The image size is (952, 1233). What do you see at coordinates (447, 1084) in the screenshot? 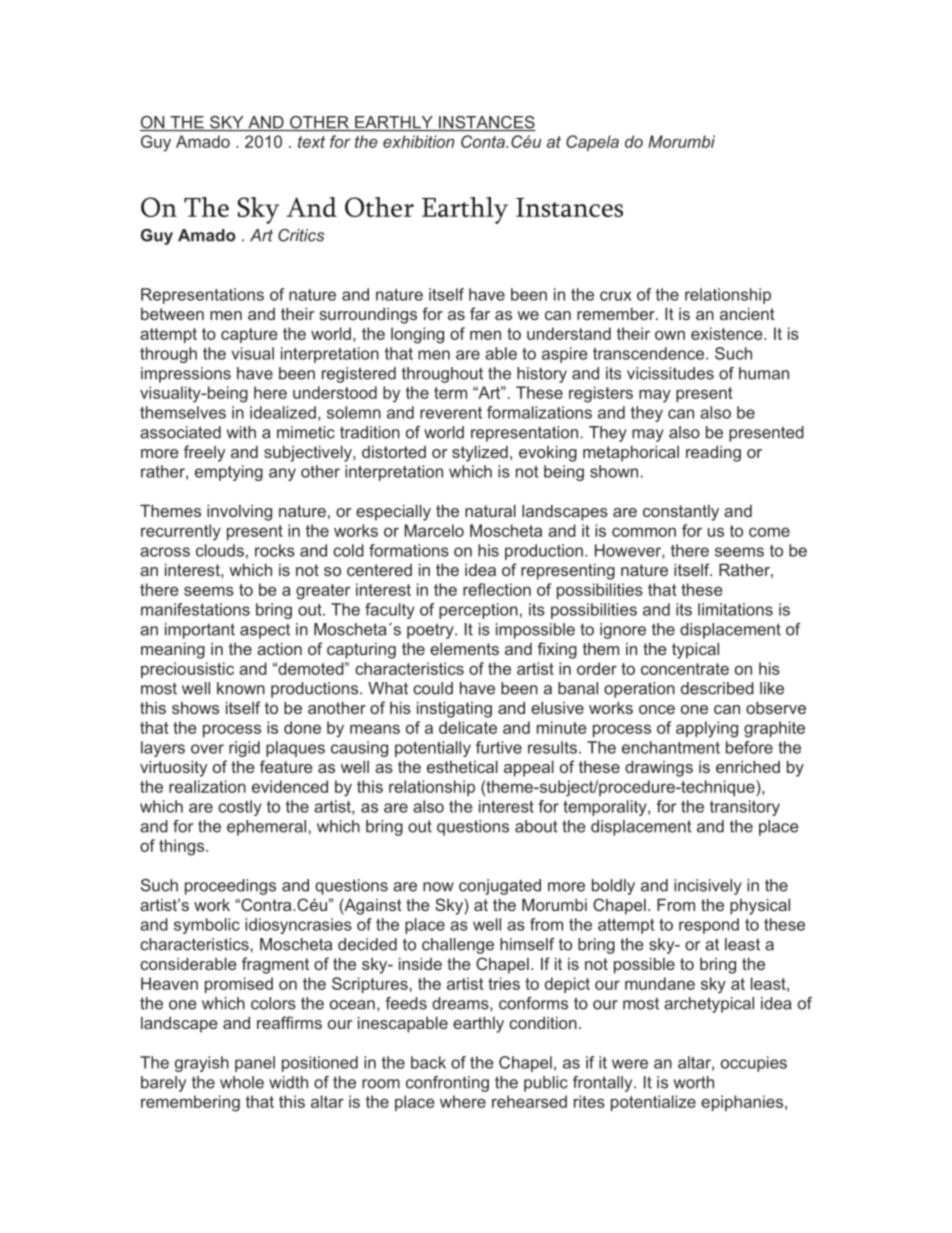
I see `confronting` at bounding box center [447, 1084].
